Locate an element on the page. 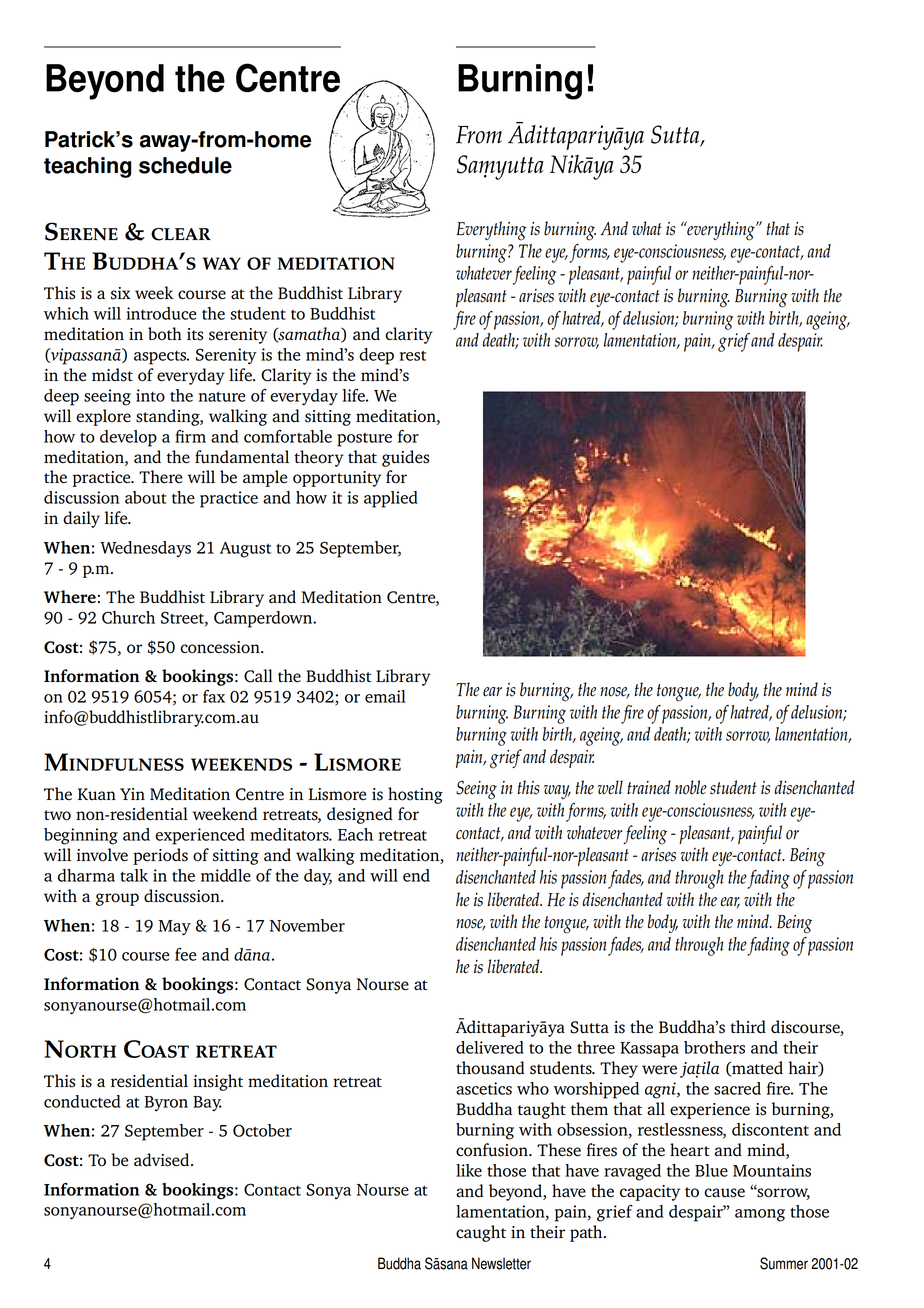 The image size is (924, 1308). schedule is located at coordinates (185, 165).
